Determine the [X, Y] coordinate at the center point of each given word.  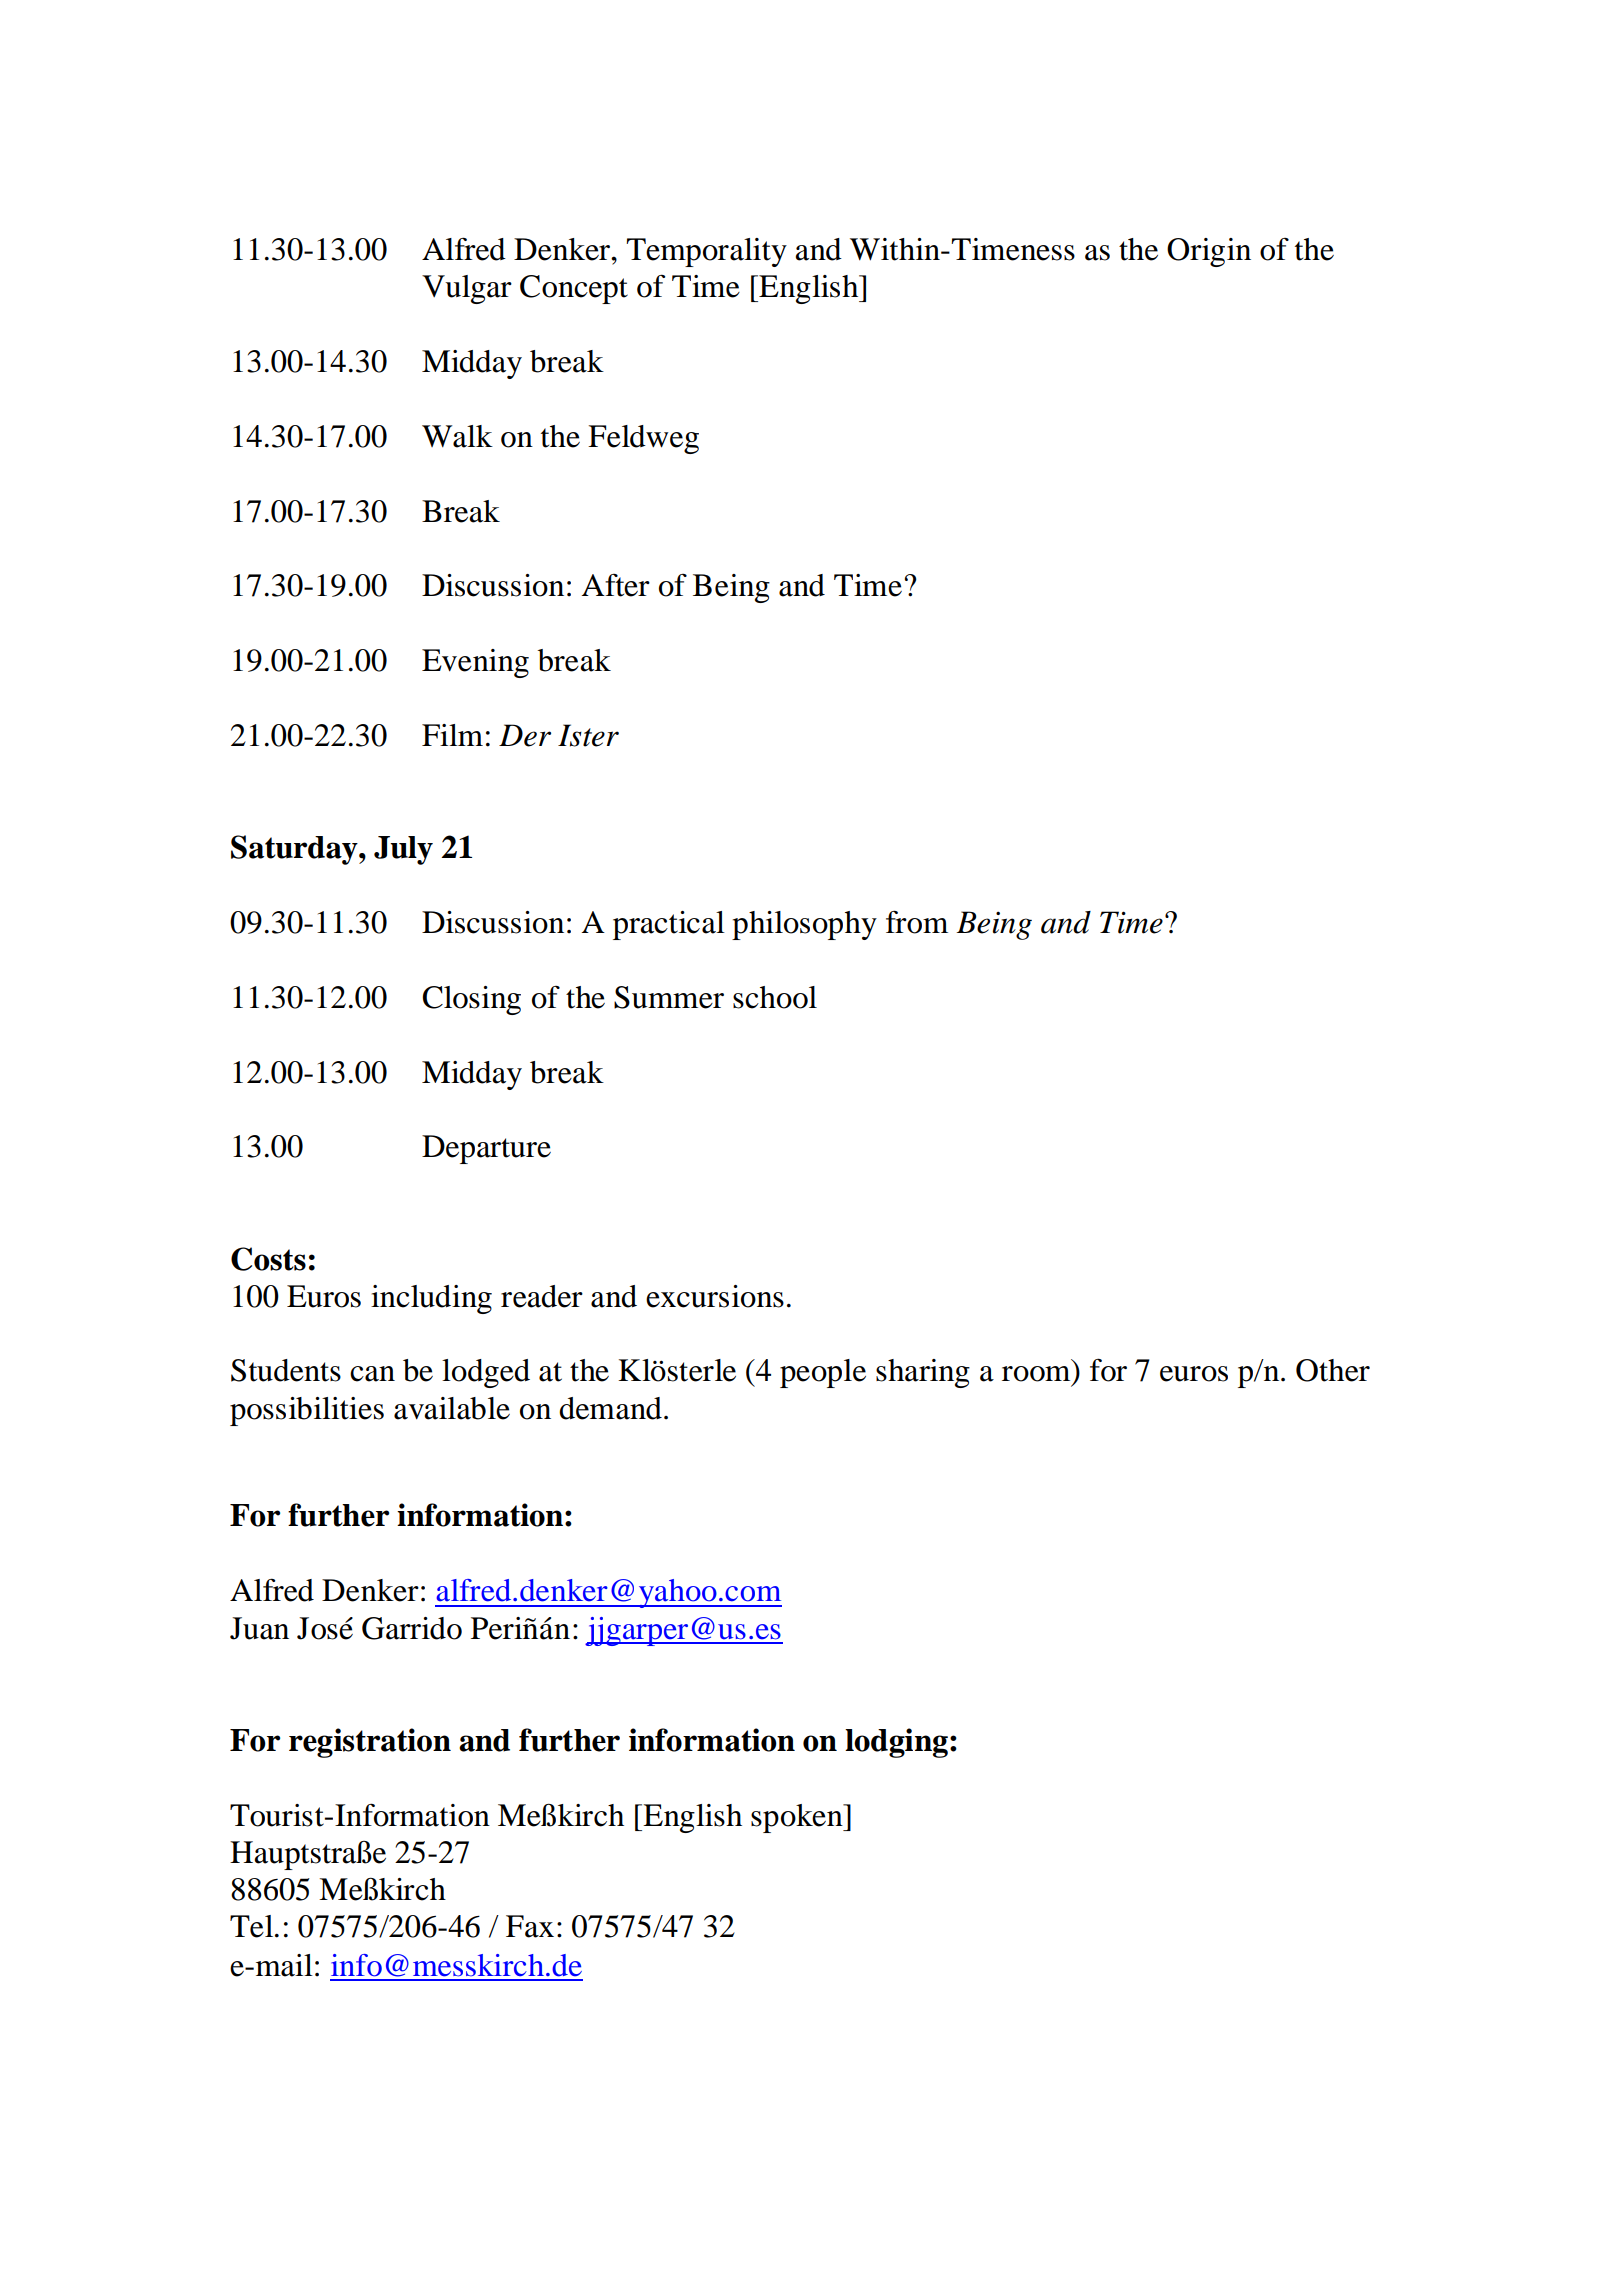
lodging [896, 1743]
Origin [1209, 252]
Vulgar [467, 289]
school [775, 997]
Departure [486, 1149]
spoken [798, 1818]
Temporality [706, 252]
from [917, 922]
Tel [253, 1926]
